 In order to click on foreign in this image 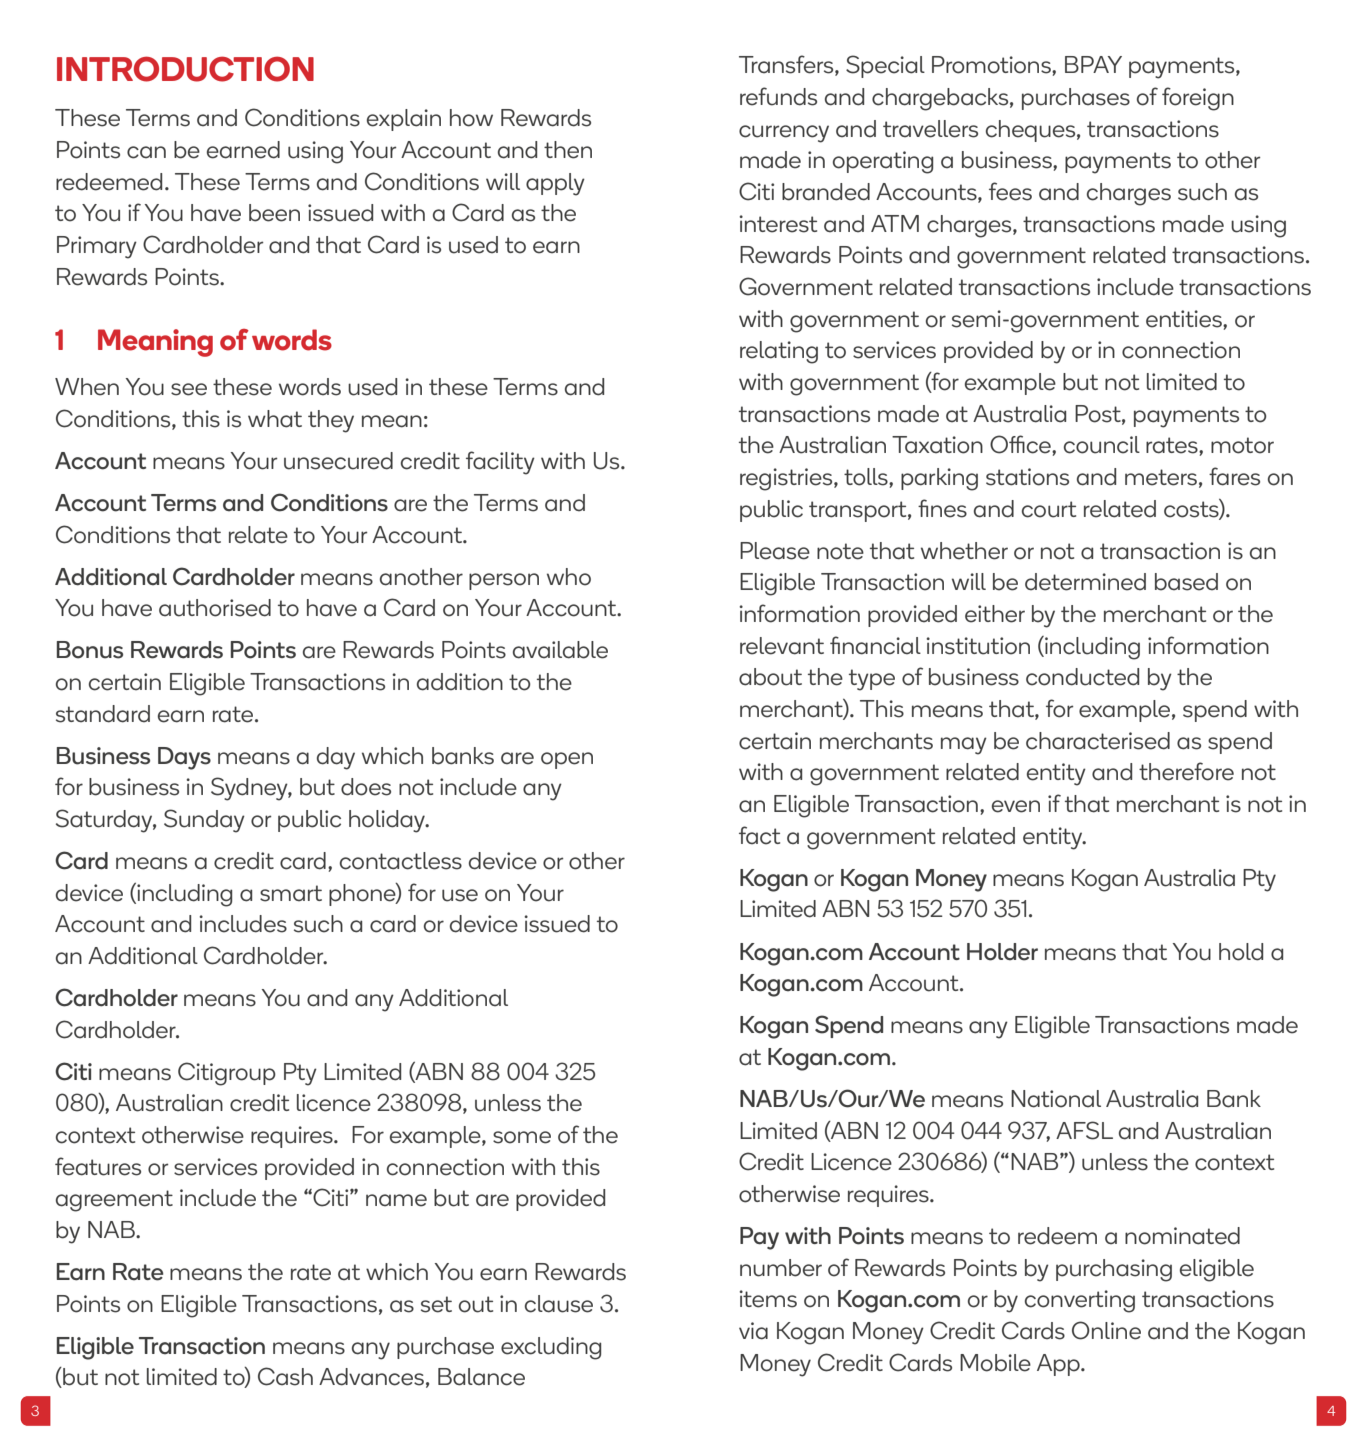, I will do `click(1198, 99)`.
